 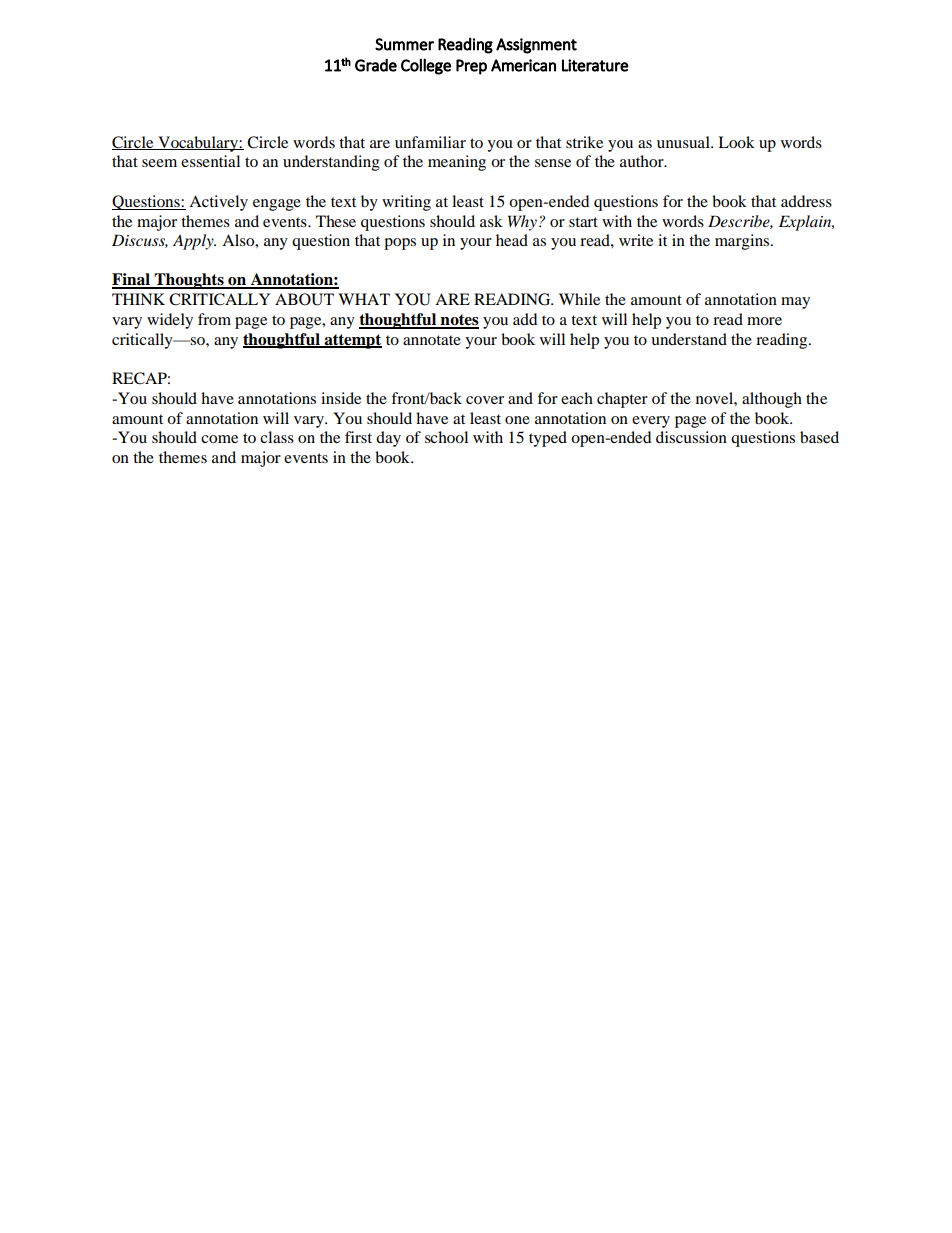 What do you see at coordinates (764, 321) in the document?
I see `more` at bounding box center [764, 321].
